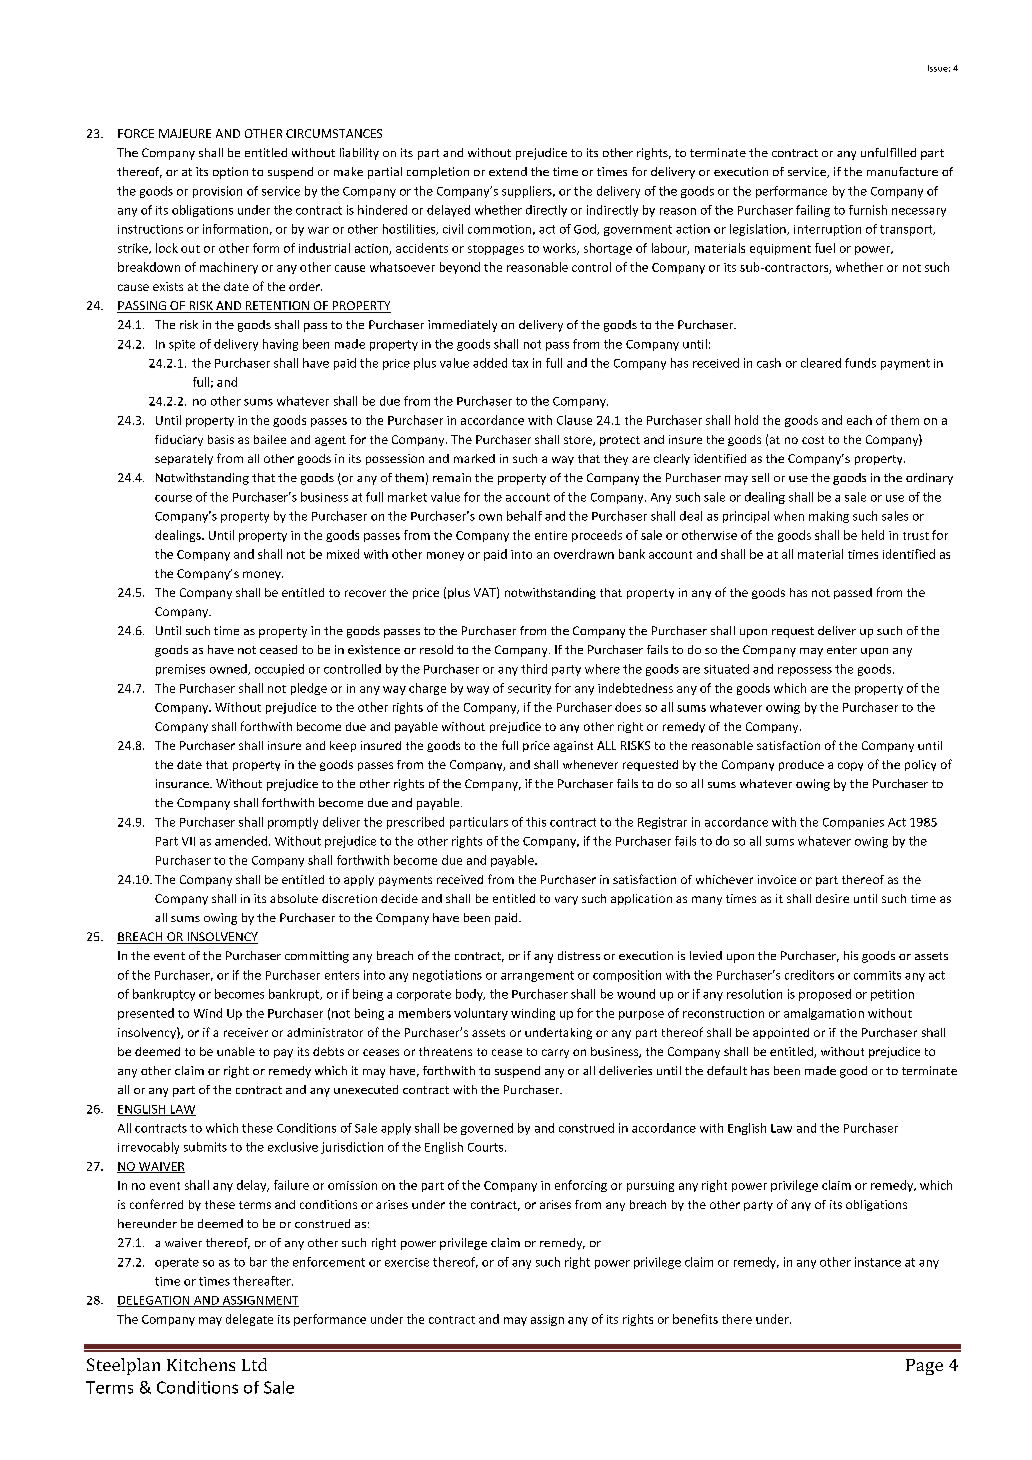 This screenshot has height=1460, width=1032. What do you see at coordinates (813, 211) in the screenshot?
I see `failing` at bounding box center [813, 211].
